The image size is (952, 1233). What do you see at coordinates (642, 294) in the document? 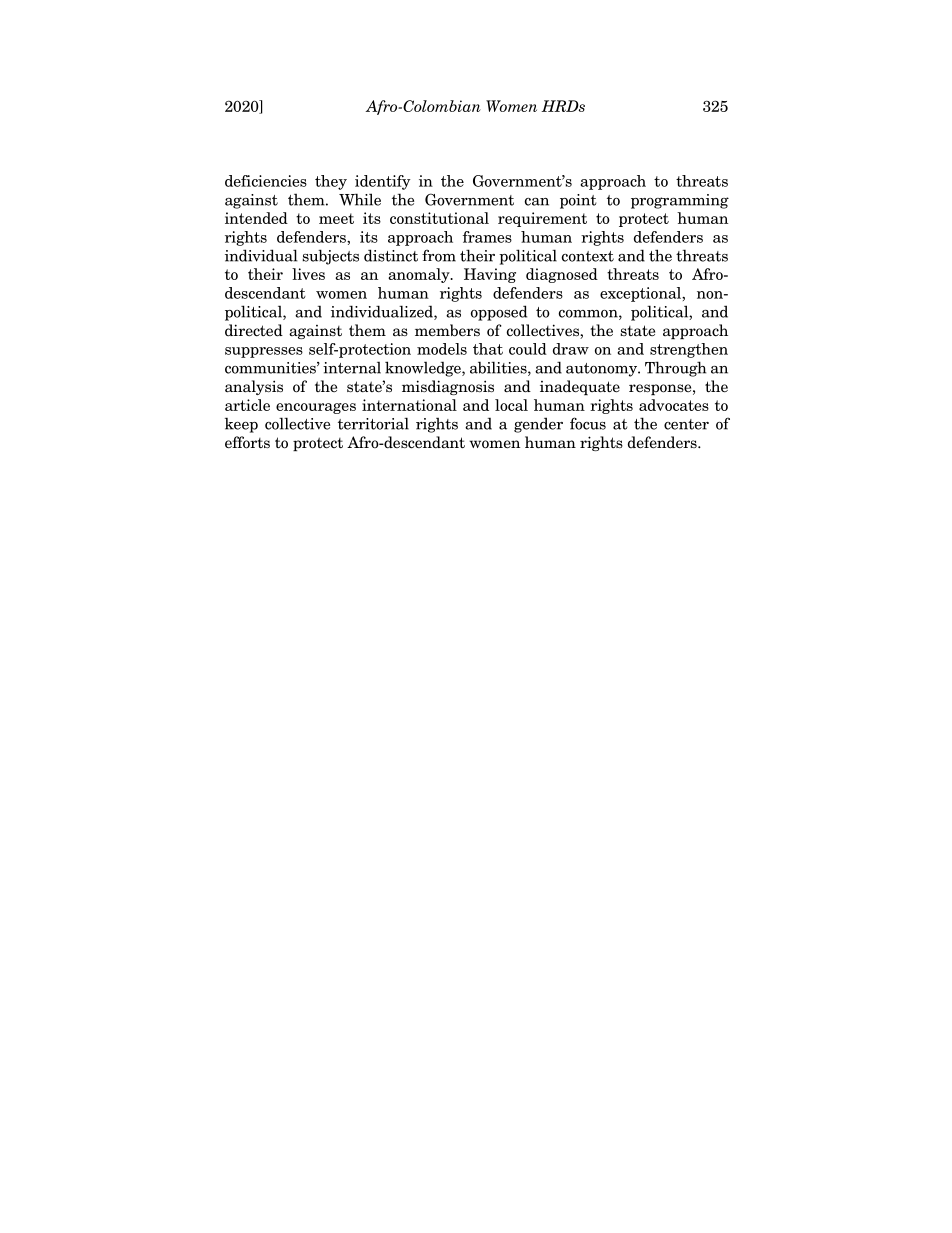
I see `exceptional` at bounding box center [642, 294].
